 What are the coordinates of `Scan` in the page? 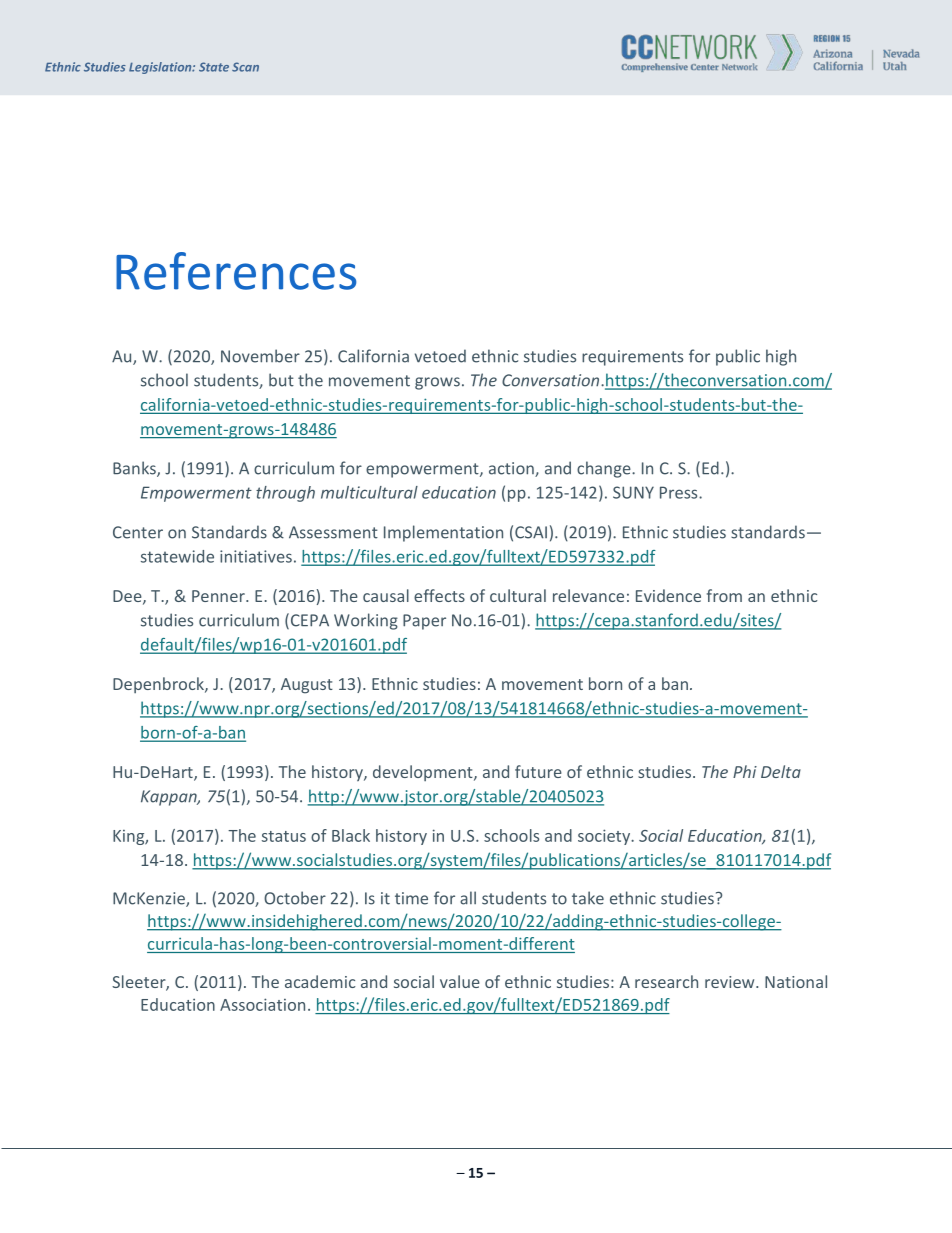 It's located at (245, 67).
